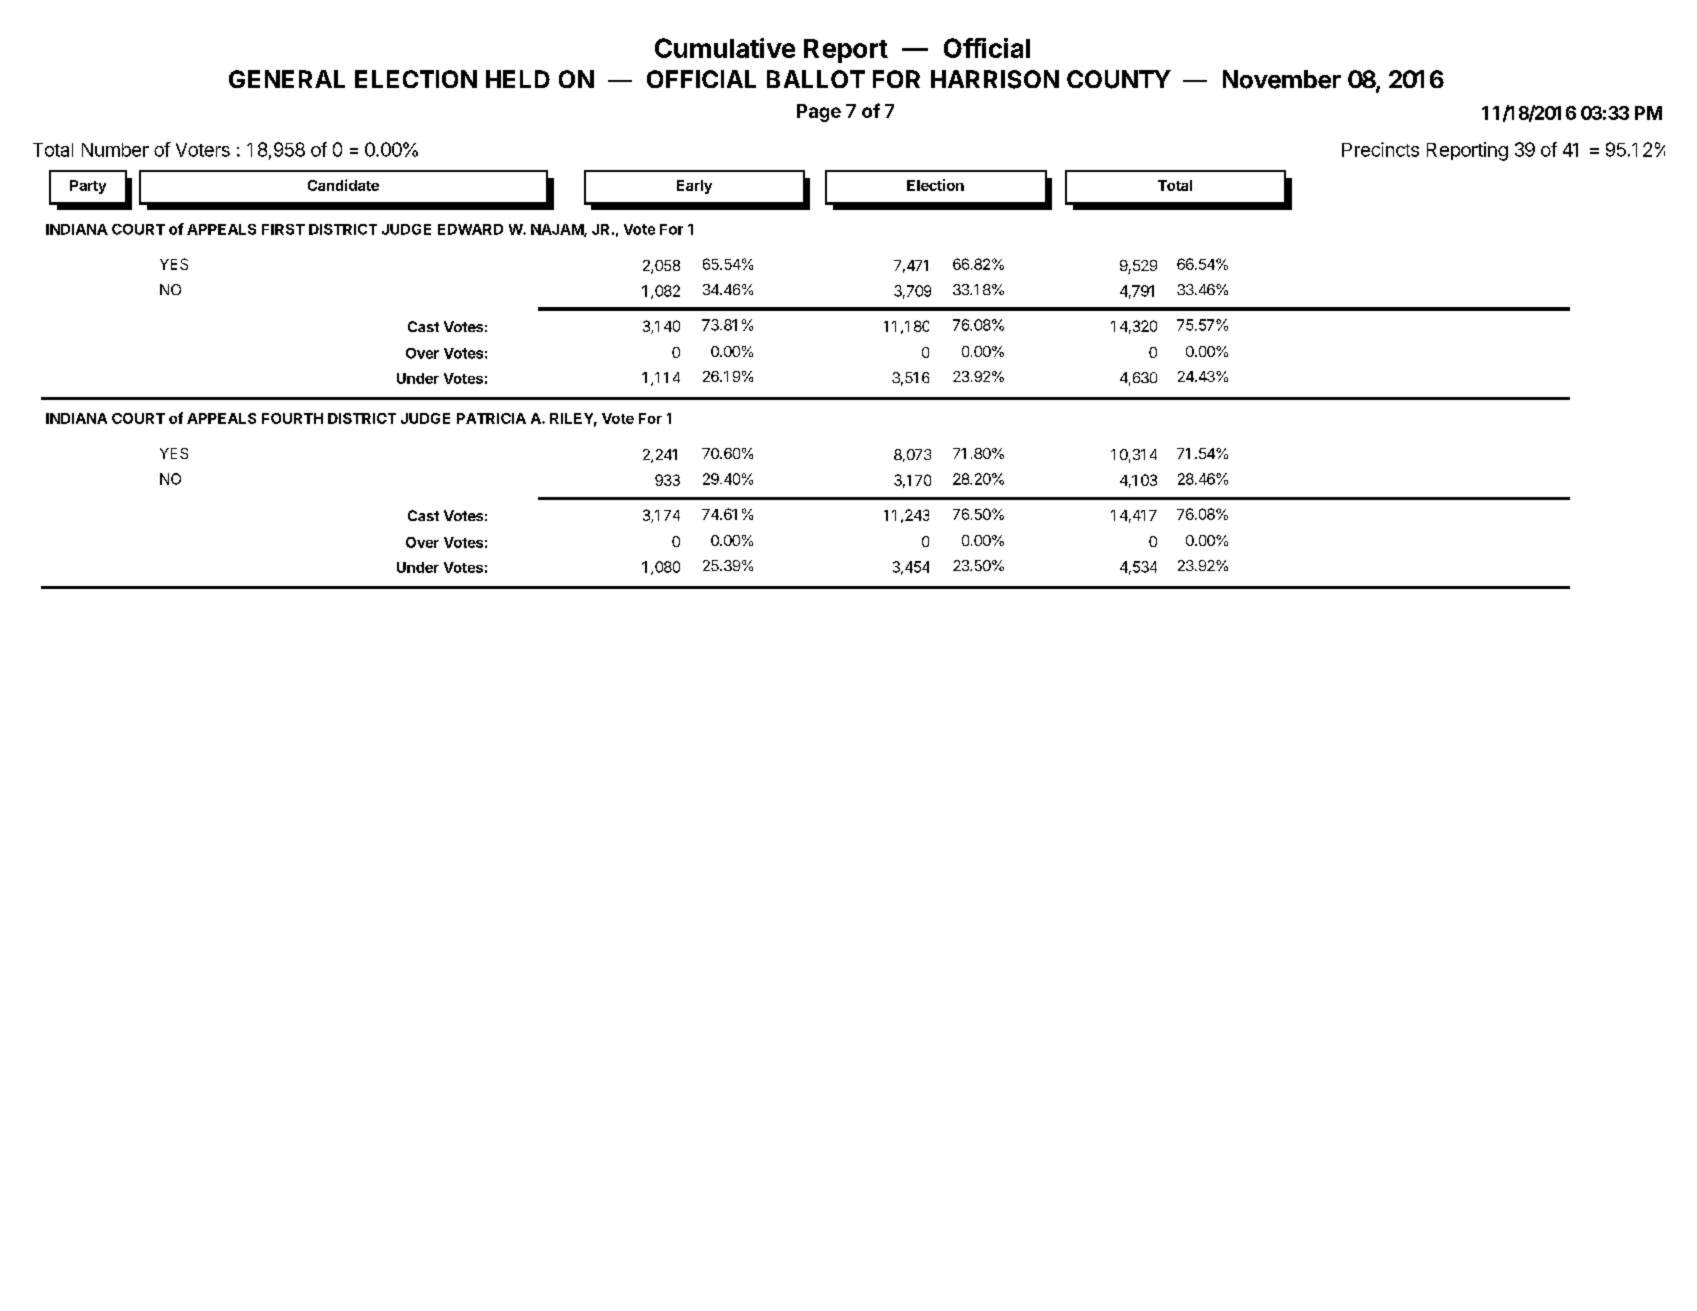 The width and height of the screenshot is (1697, 1311). I want to click on BALLOT, so click(816, 79).
